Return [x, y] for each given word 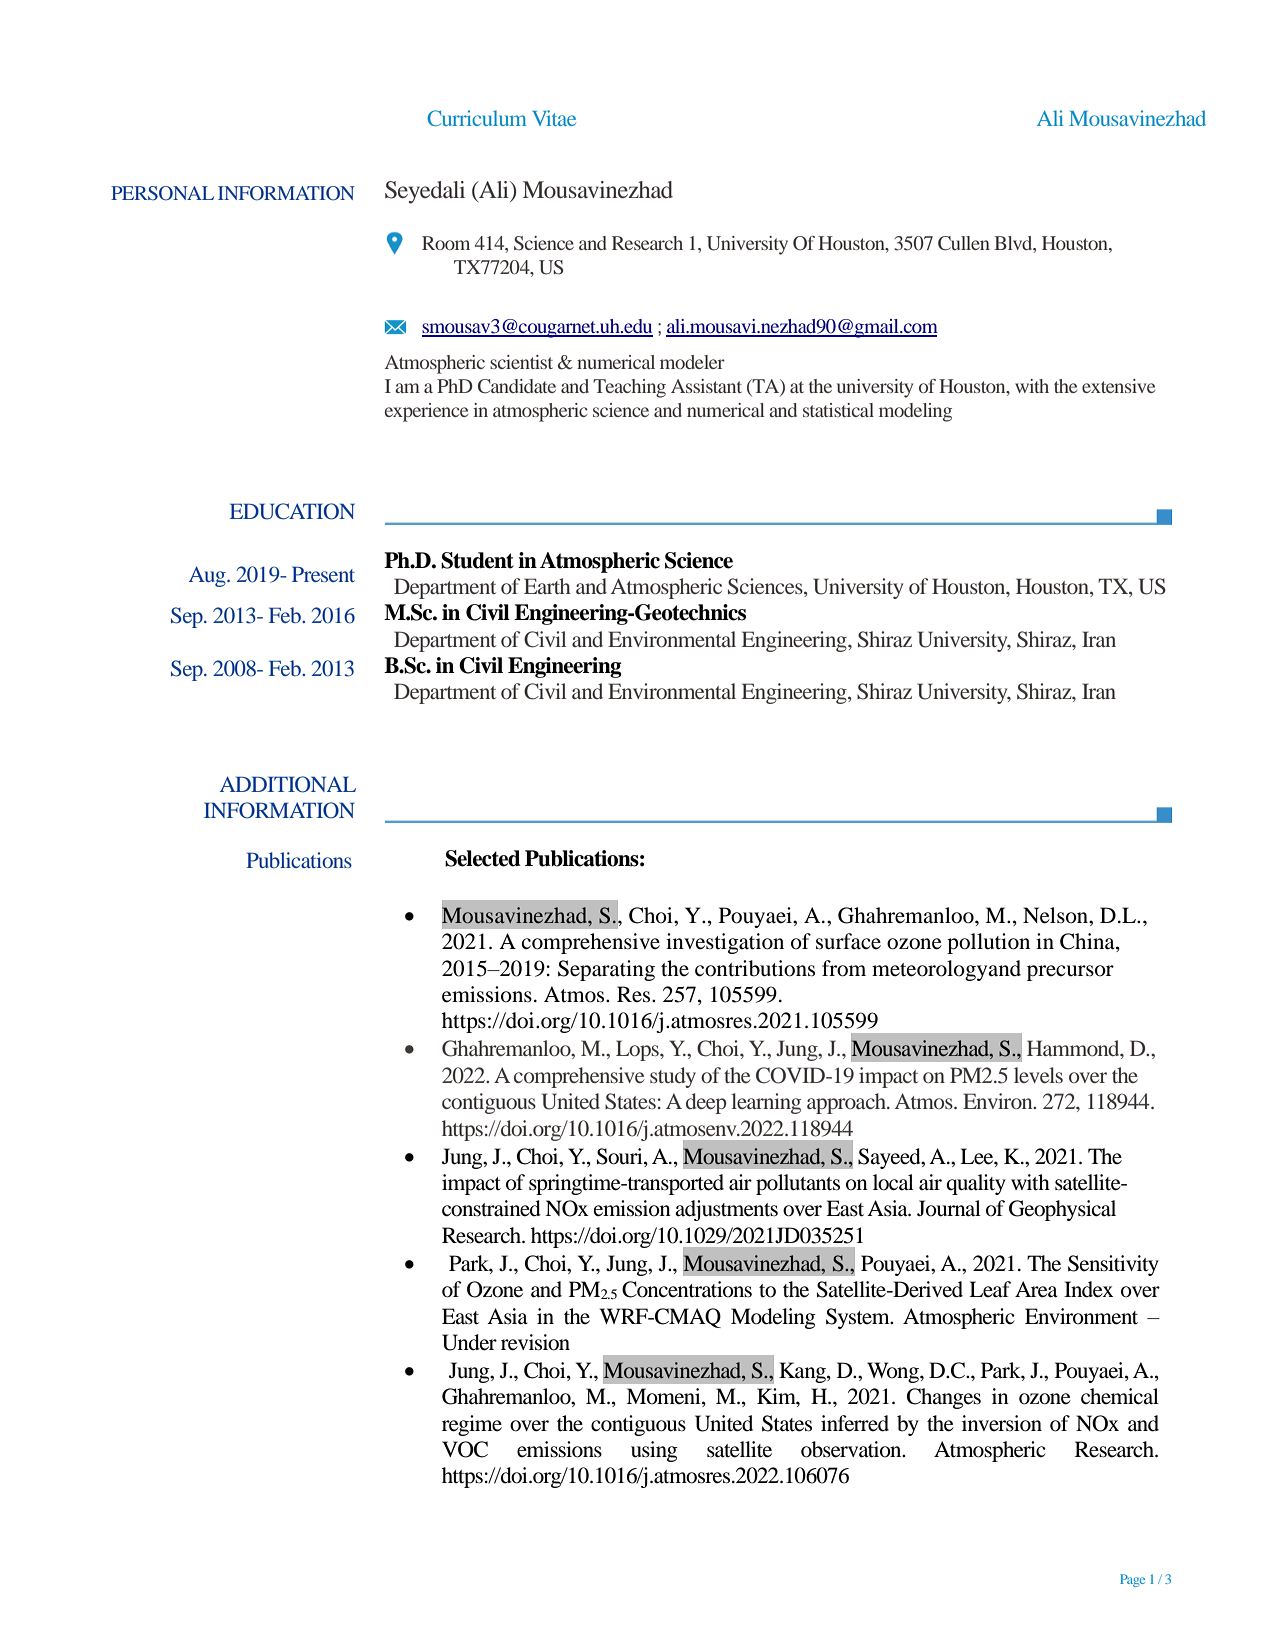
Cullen [964, 243]
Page [1132, 1580]
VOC [465, 1449]
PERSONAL [162, 193]
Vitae [554, 118]
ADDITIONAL [288, 784]
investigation [725, 943]
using [654, 1451]
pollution [988, 943]
